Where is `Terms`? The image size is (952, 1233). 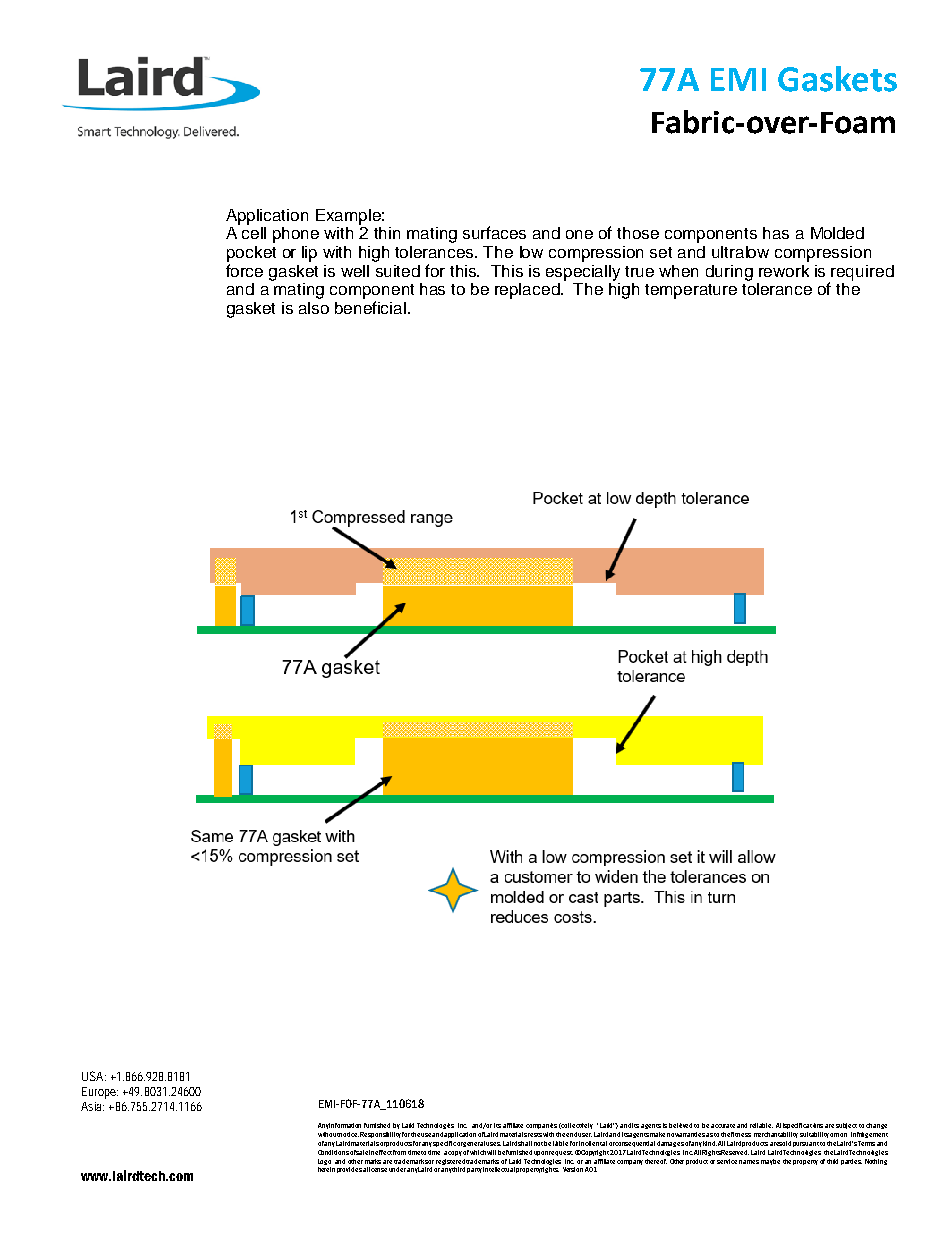 Terms is located at coordinates (866, 1143).
